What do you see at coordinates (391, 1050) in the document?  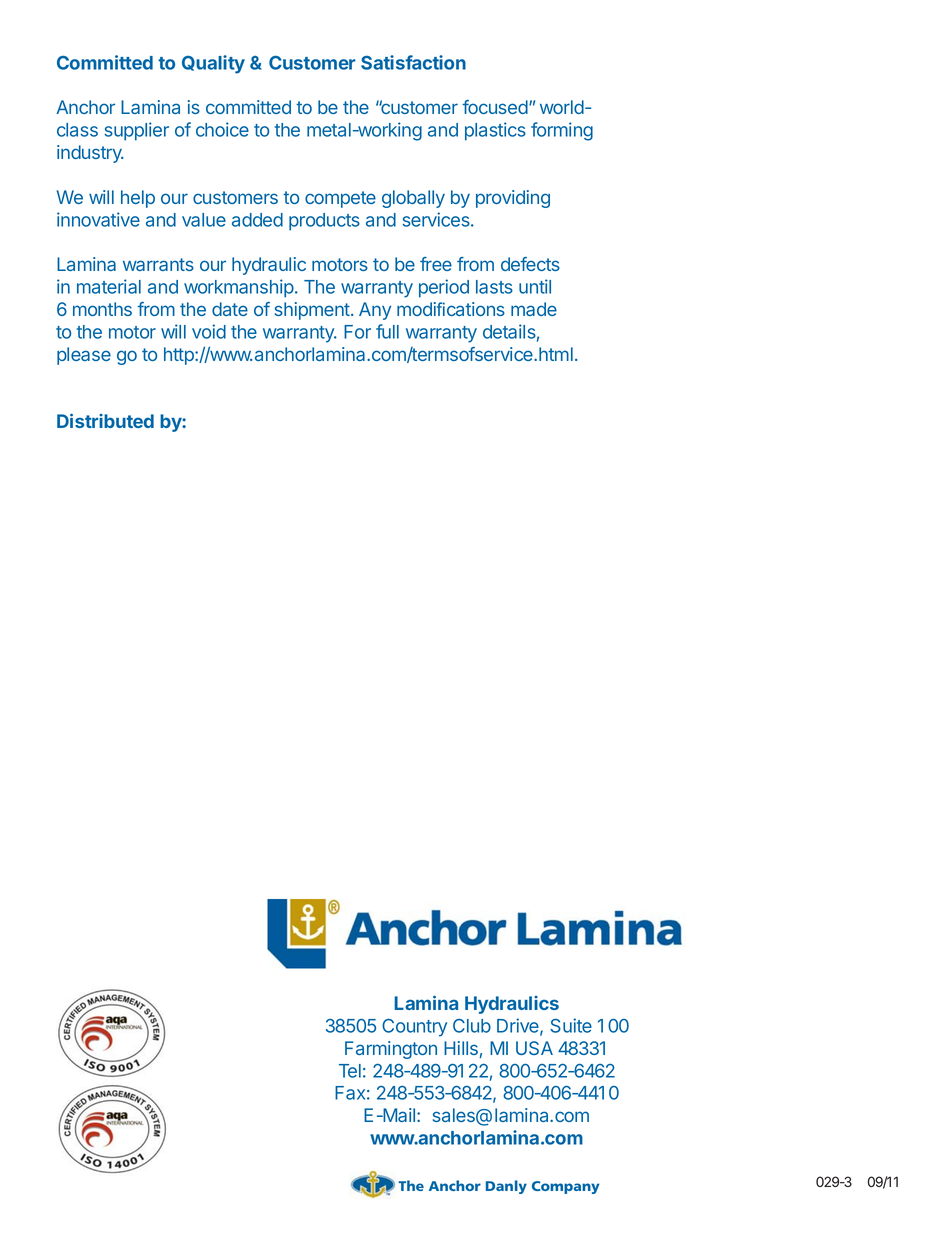 I see `Farmington` at bounding box center [391, 1050].
